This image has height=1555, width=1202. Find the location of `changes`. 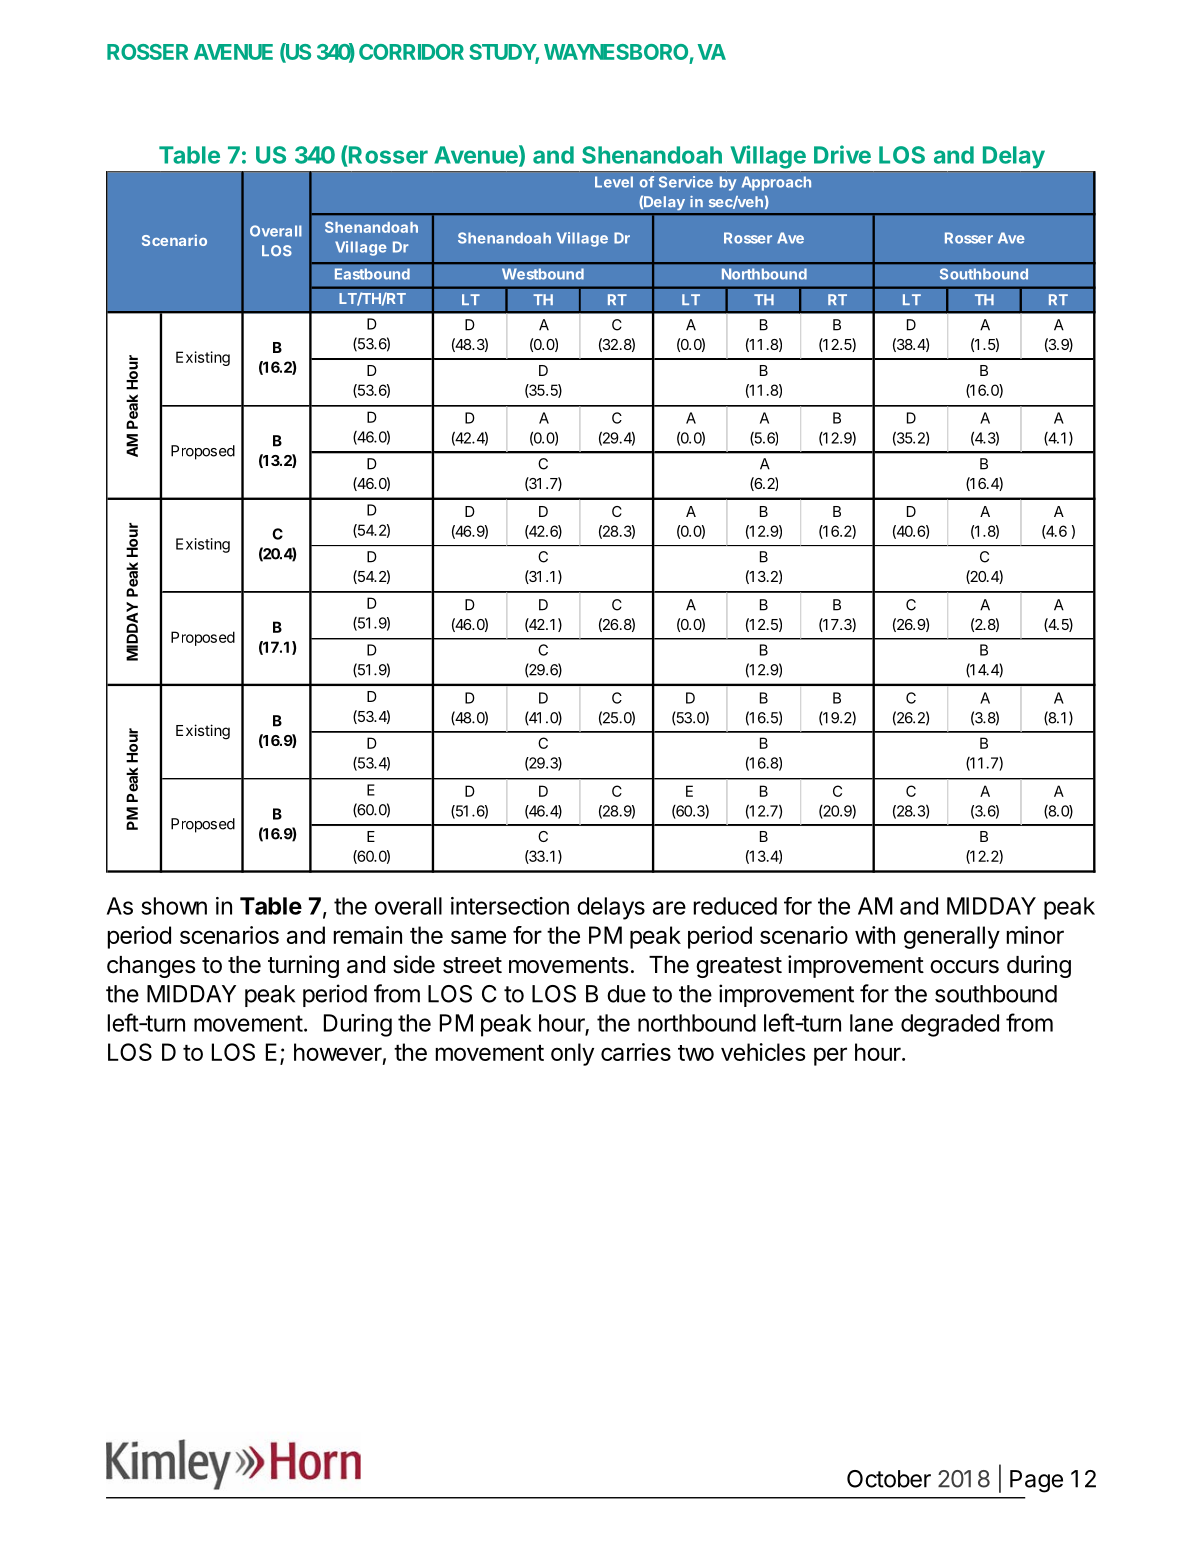

changes is located at coordinates (151, 967).
